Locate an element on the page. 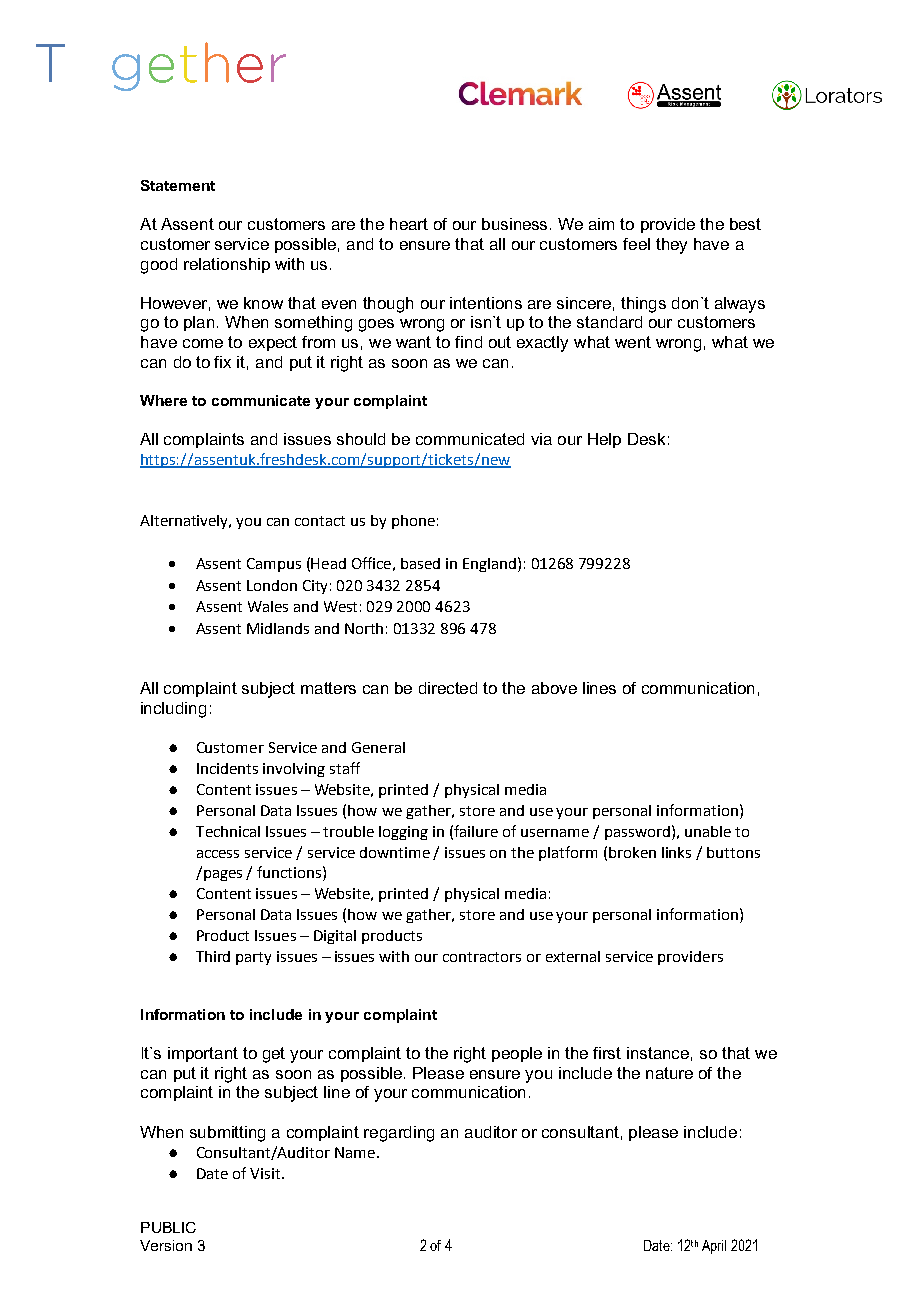 Image resolution: width=924 pixels, height=1308 pixels. best is located at coordinates (745, 224).
